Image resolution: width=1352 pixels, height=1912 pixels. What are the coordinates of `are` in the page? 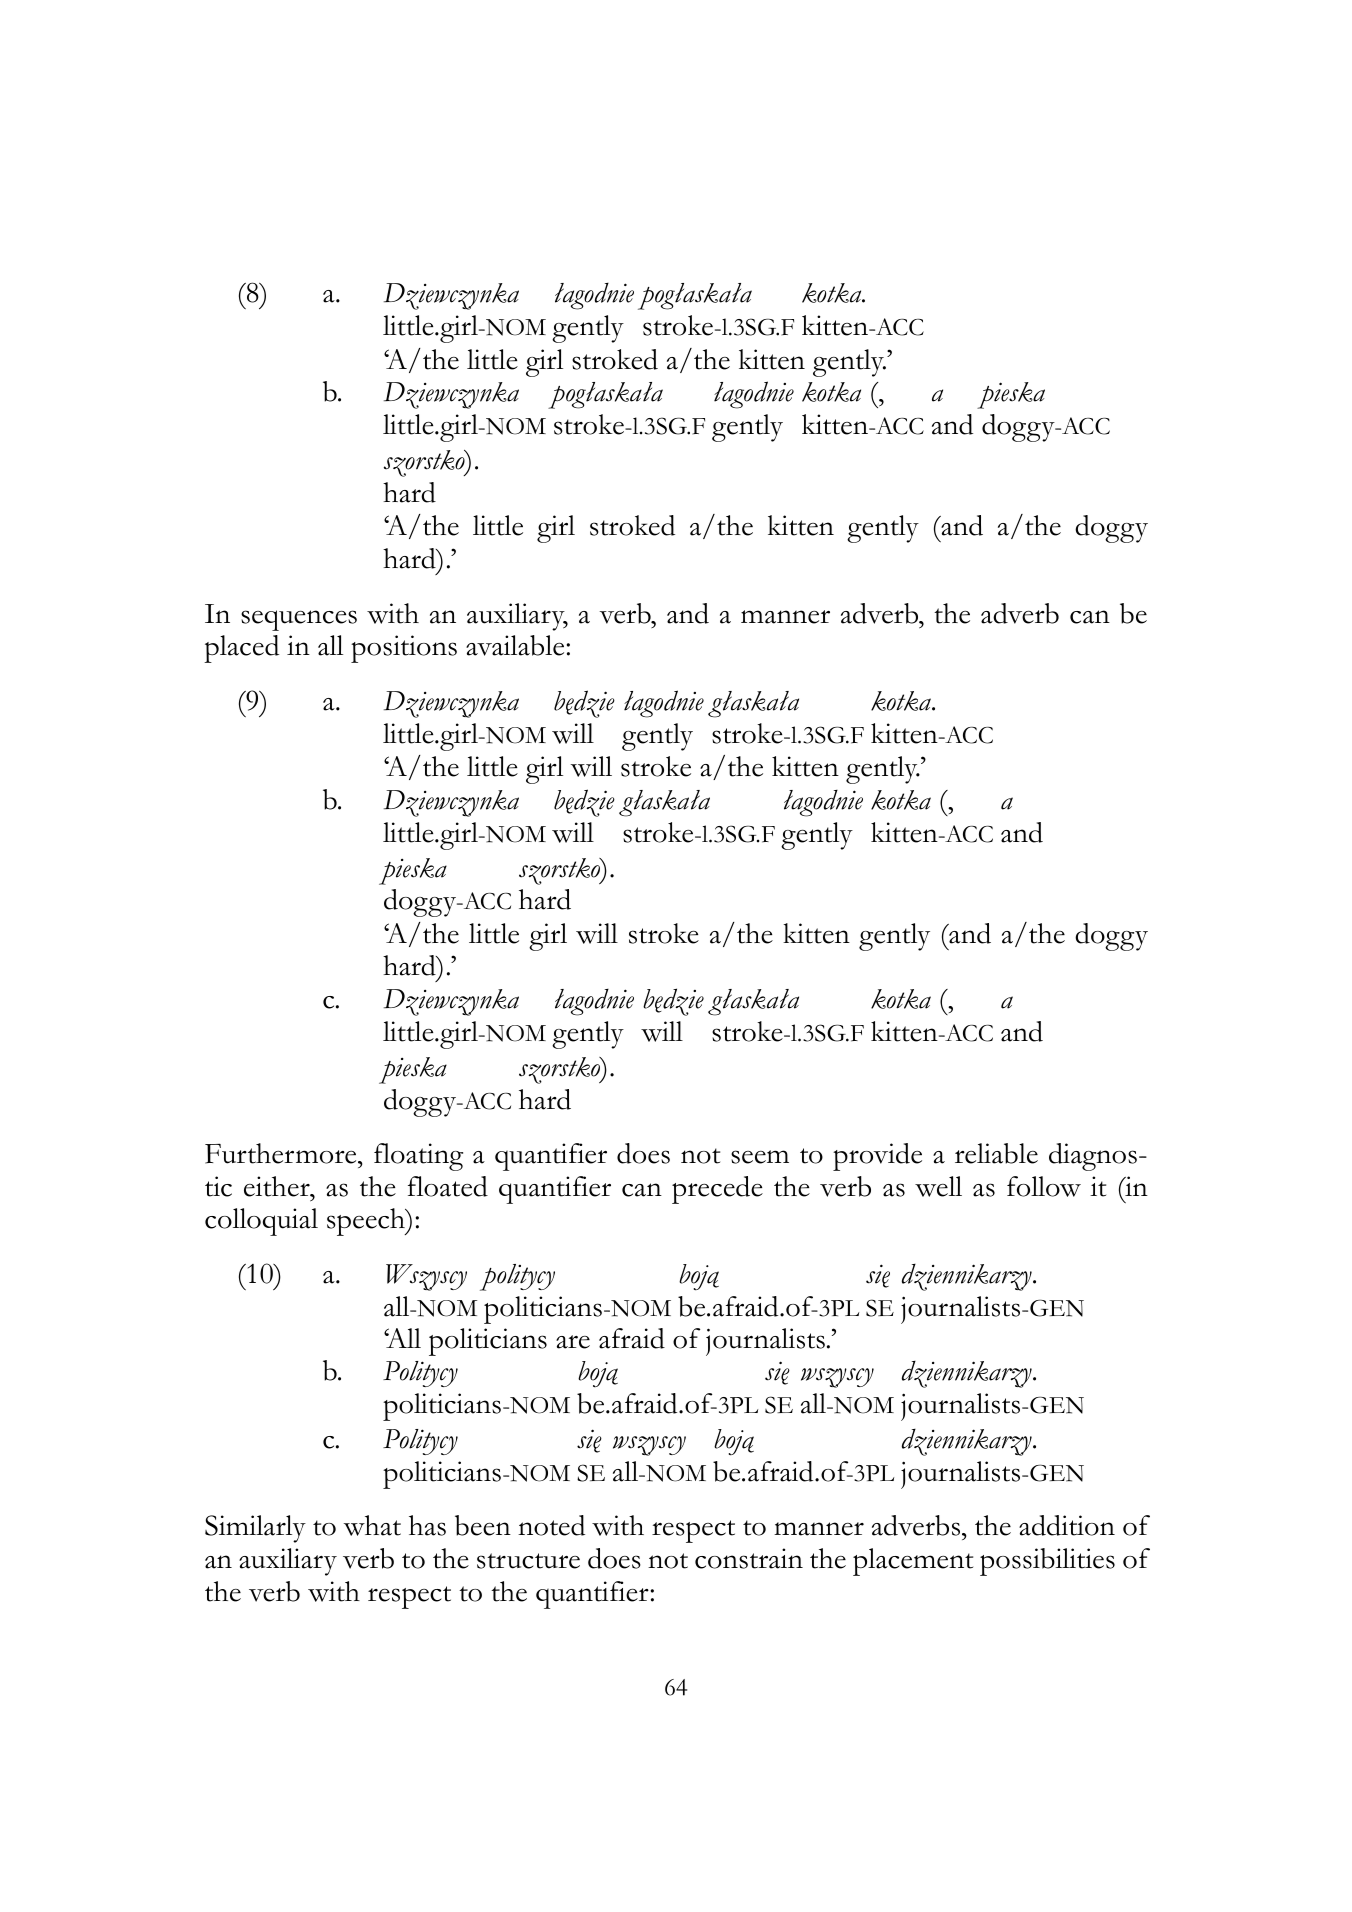 It's located at (573, 1342).
